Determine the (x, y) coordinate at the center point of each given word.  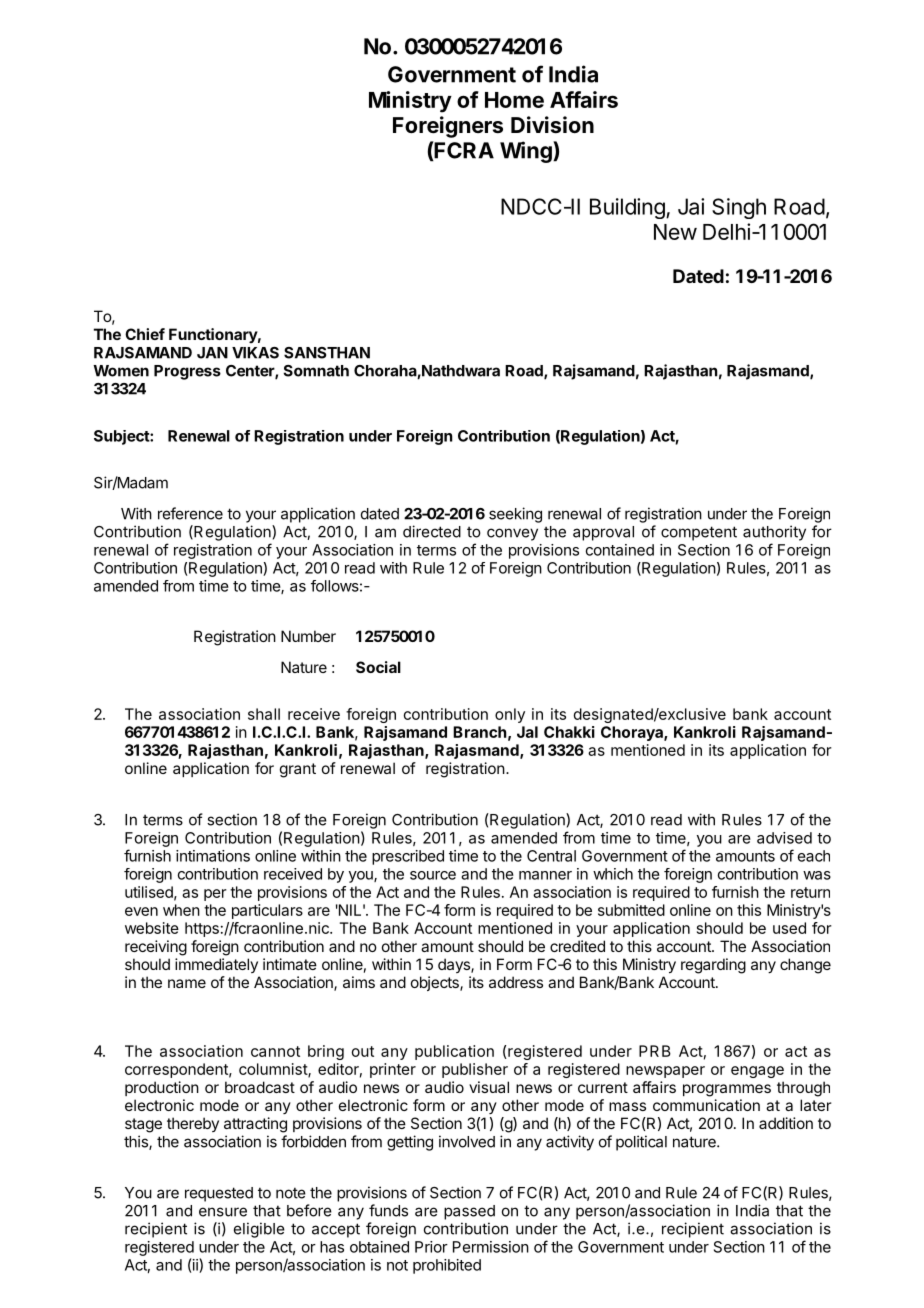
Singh (739, 208)
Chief (145, 334)
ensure (223, 1212)
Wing (527, 152)
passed (469, 1212)
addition (786, 1123)
